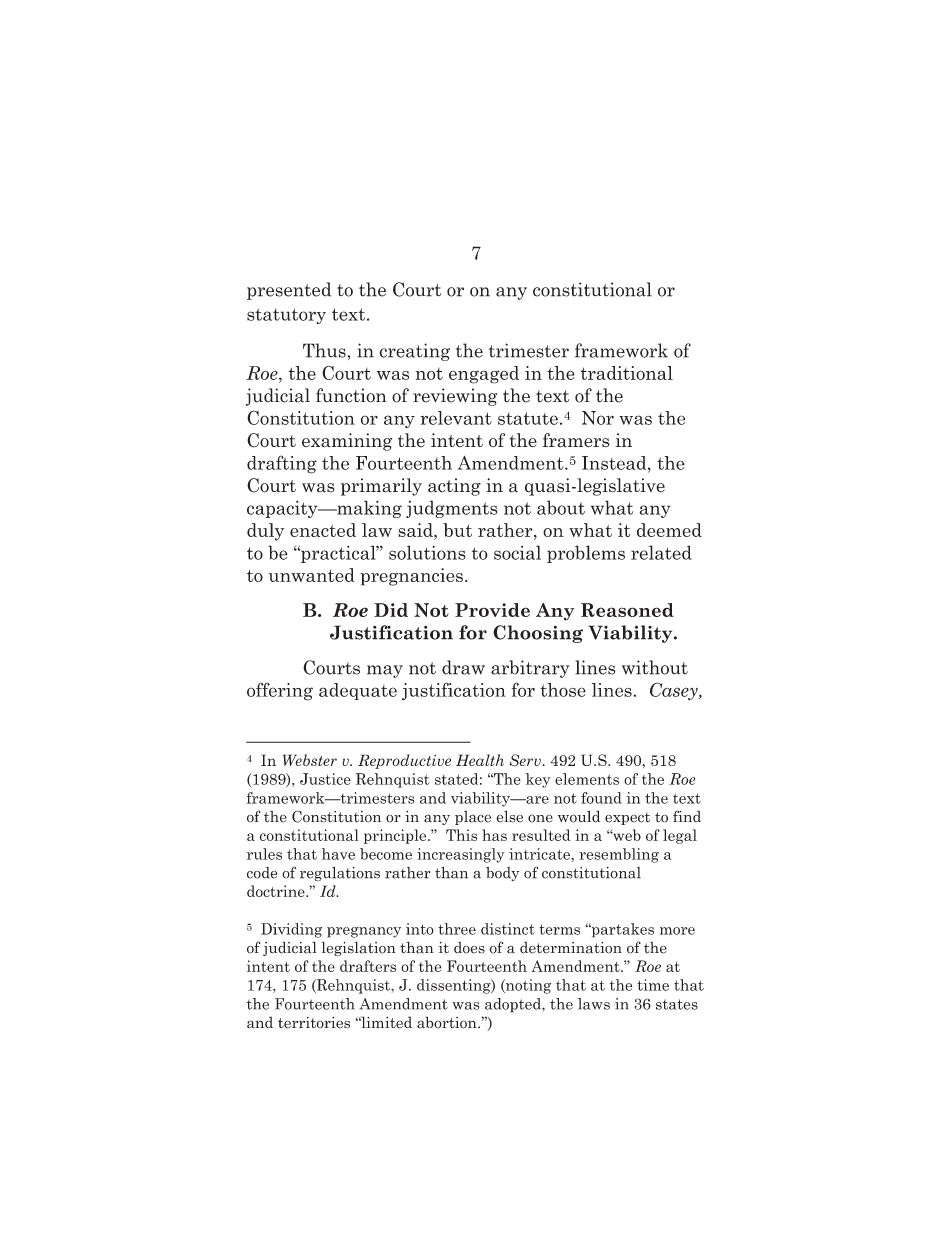 This image has height=1233, width=952. What do you see at coordinates (323, 530) in the image?
I see `enacted` at bounding box center [323, 530].
